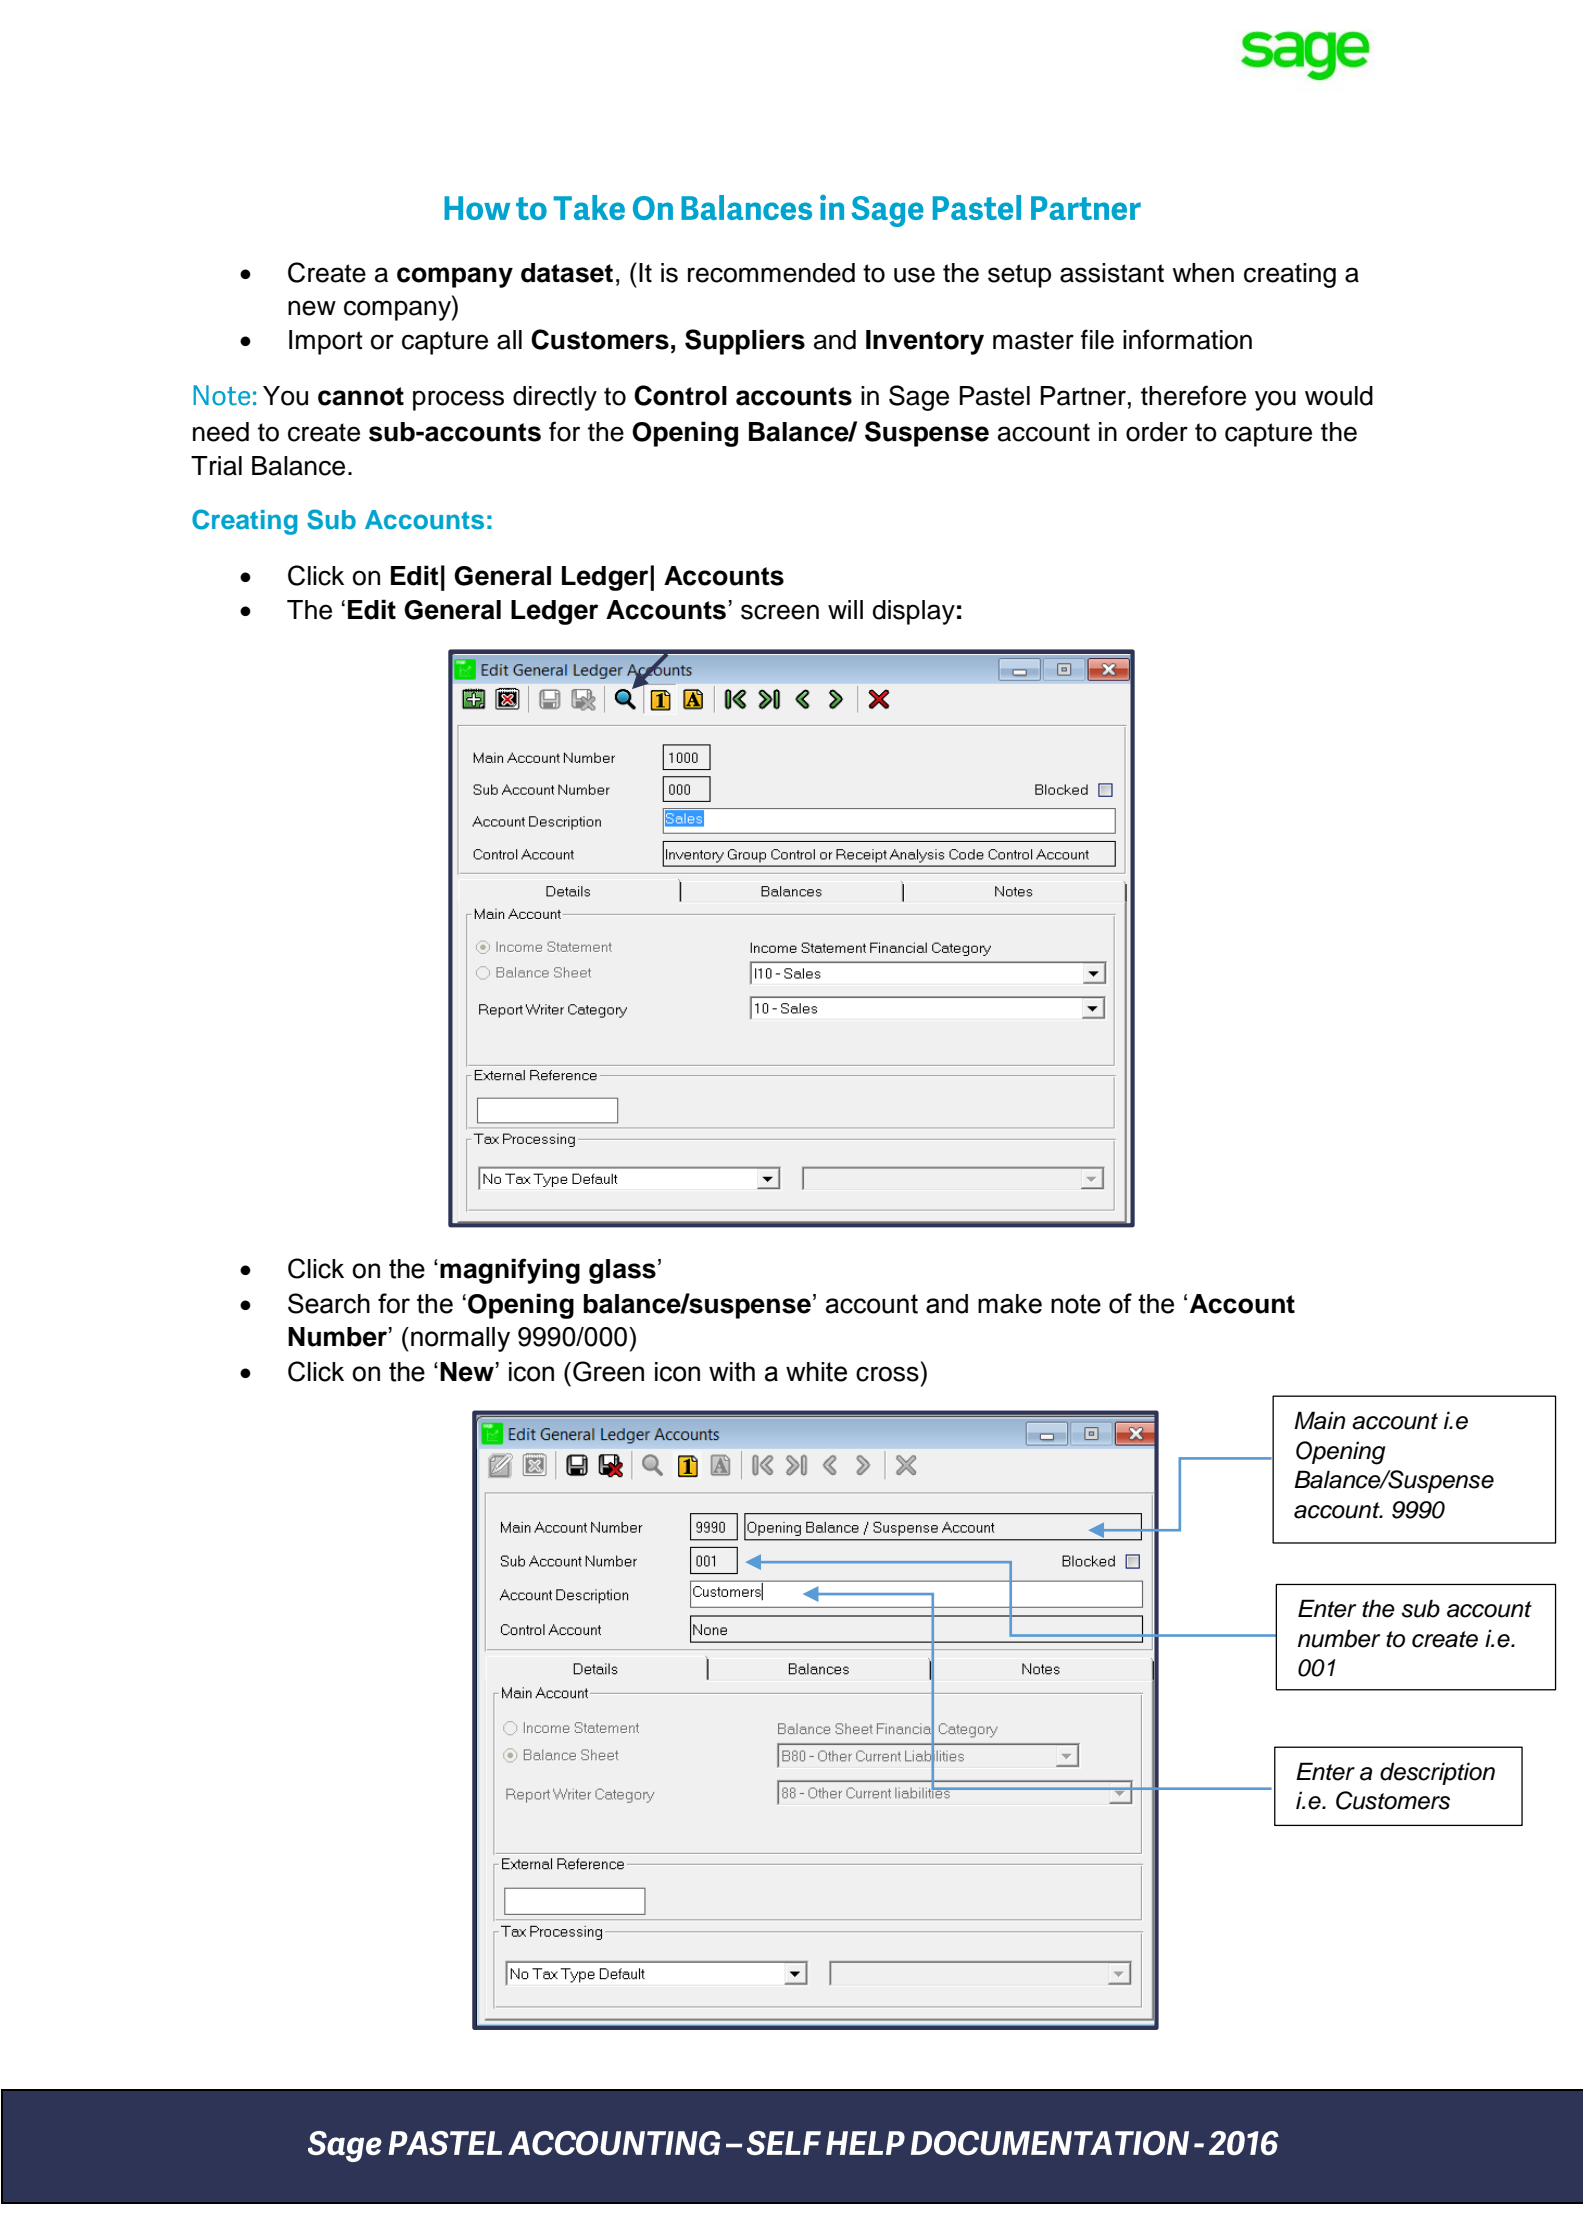 Image resolution: width=1583 pixels, height=2239 pixels. Describe the element at coordinates (1187, 339) in the document. I see `information` at that location.
